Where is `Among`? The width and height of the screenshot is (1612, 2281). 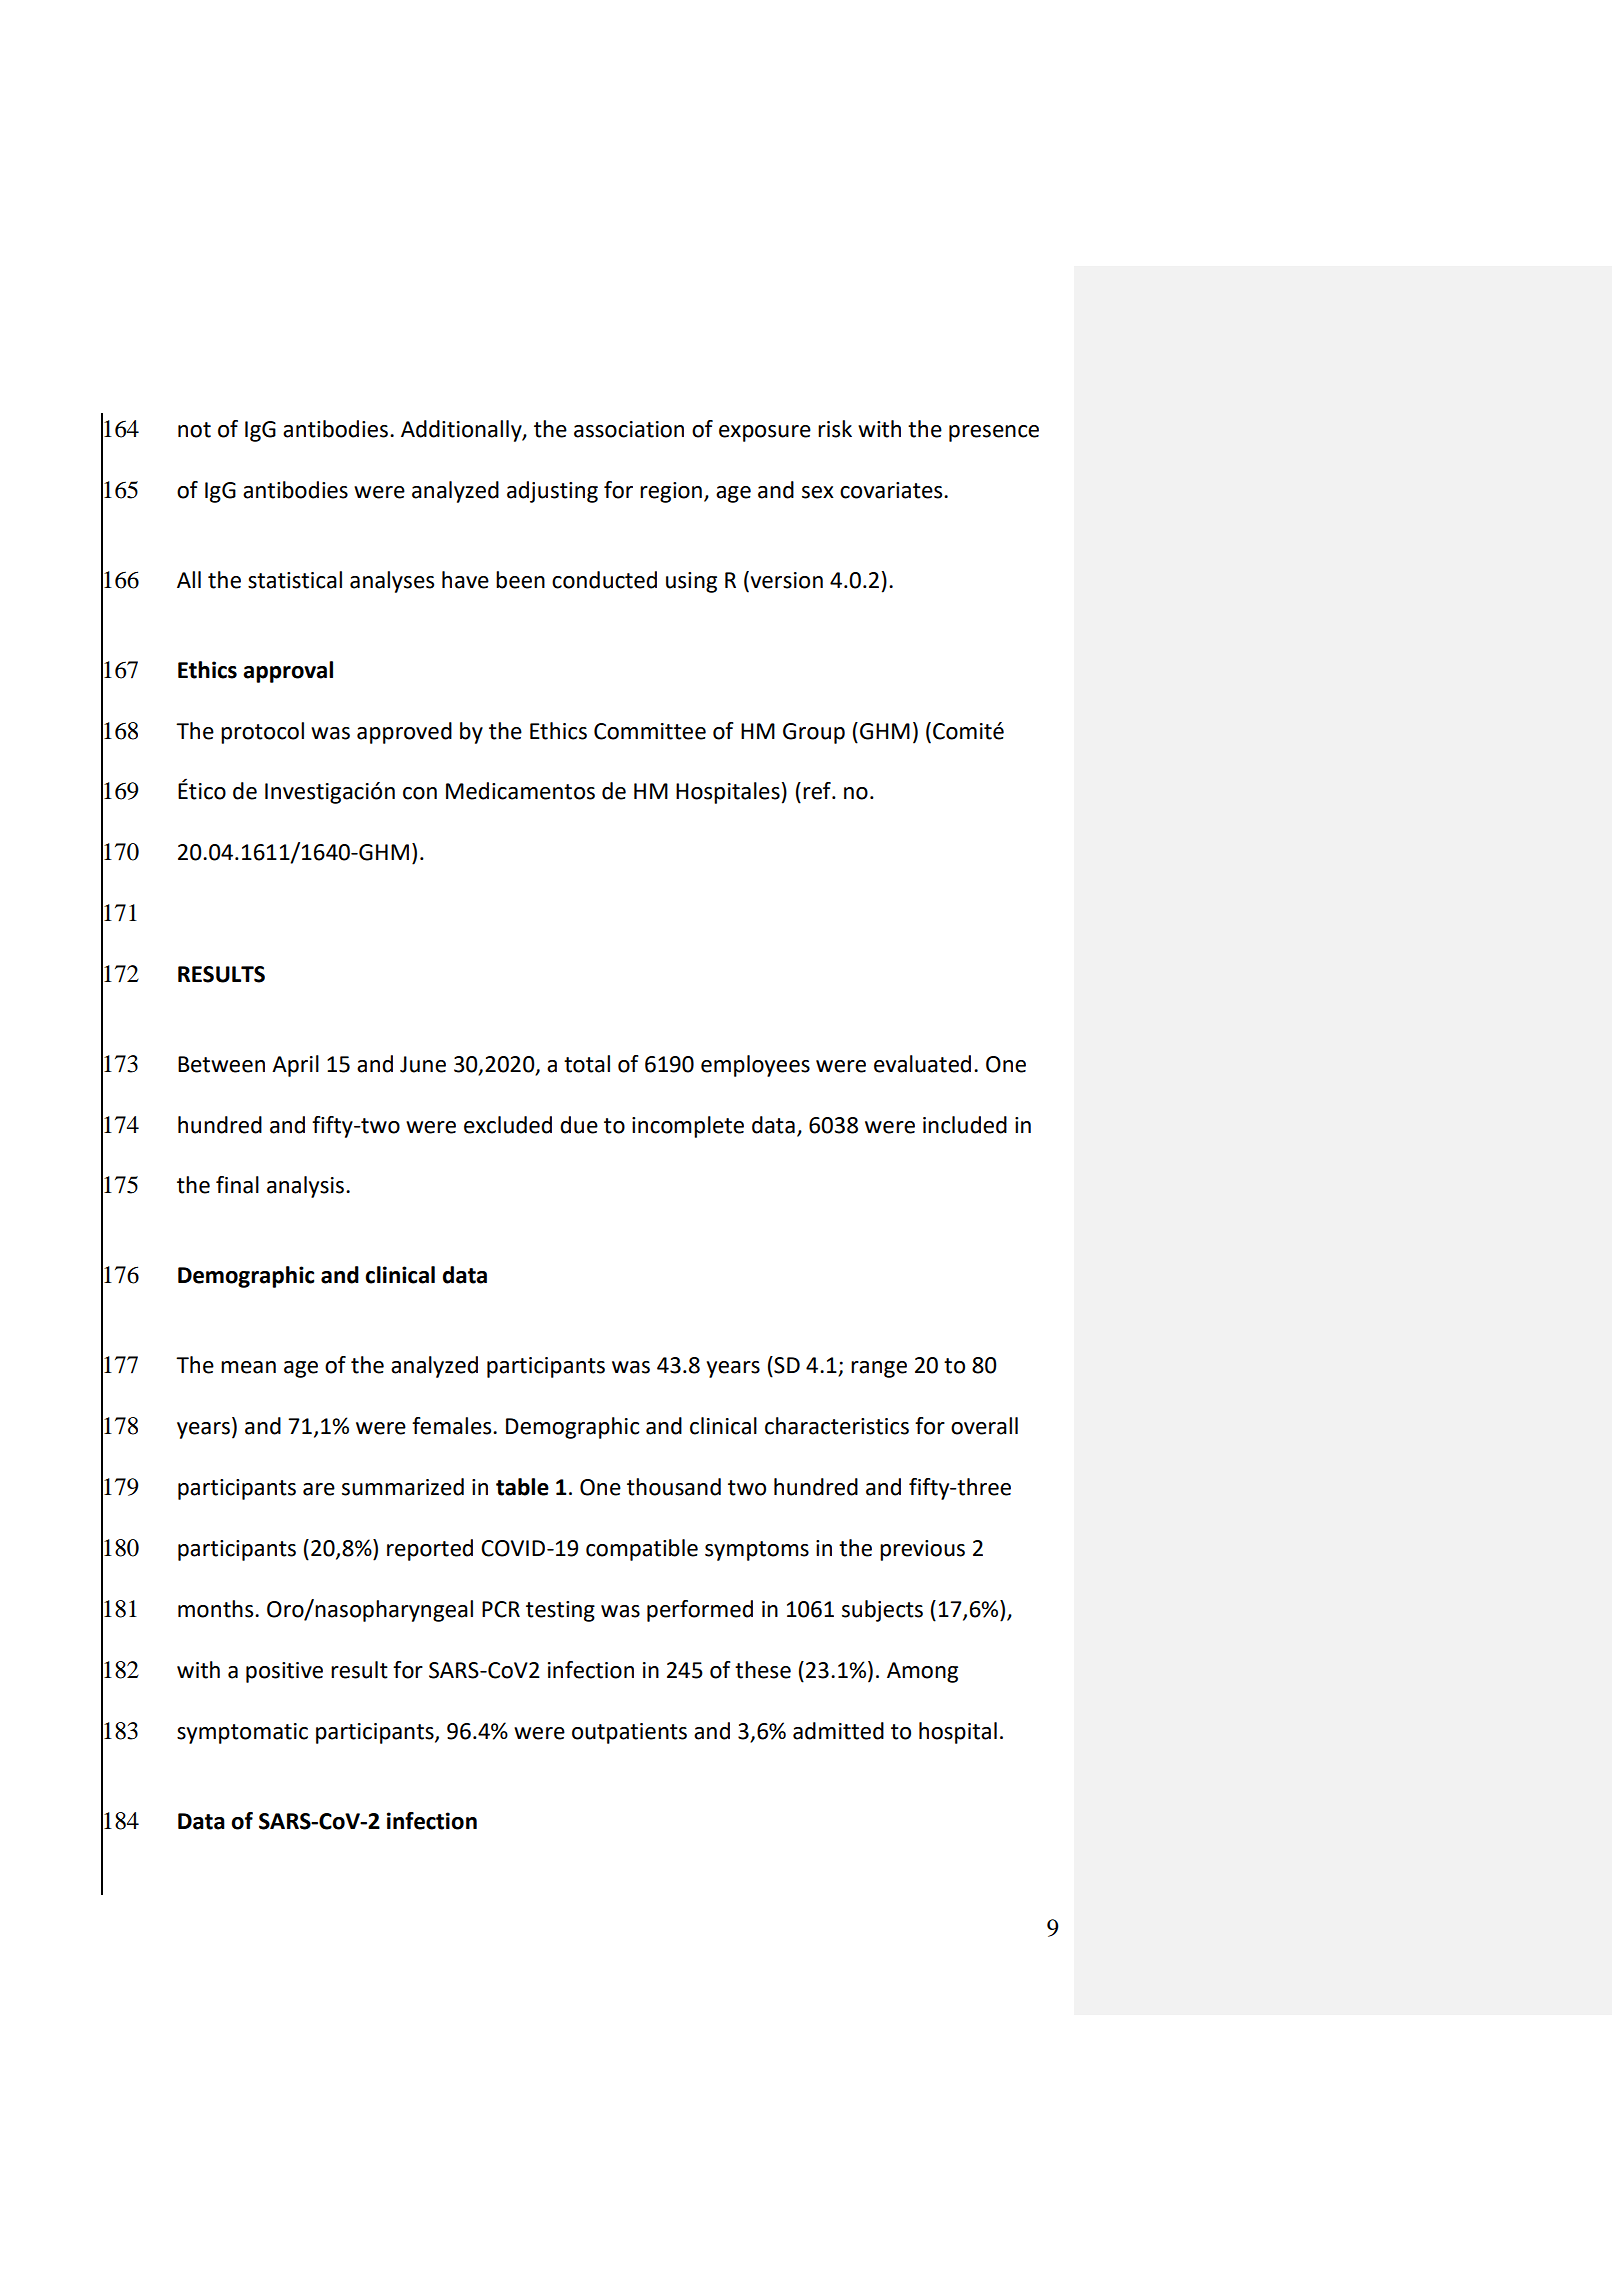
Among is located at coordinates (922, 1672).
